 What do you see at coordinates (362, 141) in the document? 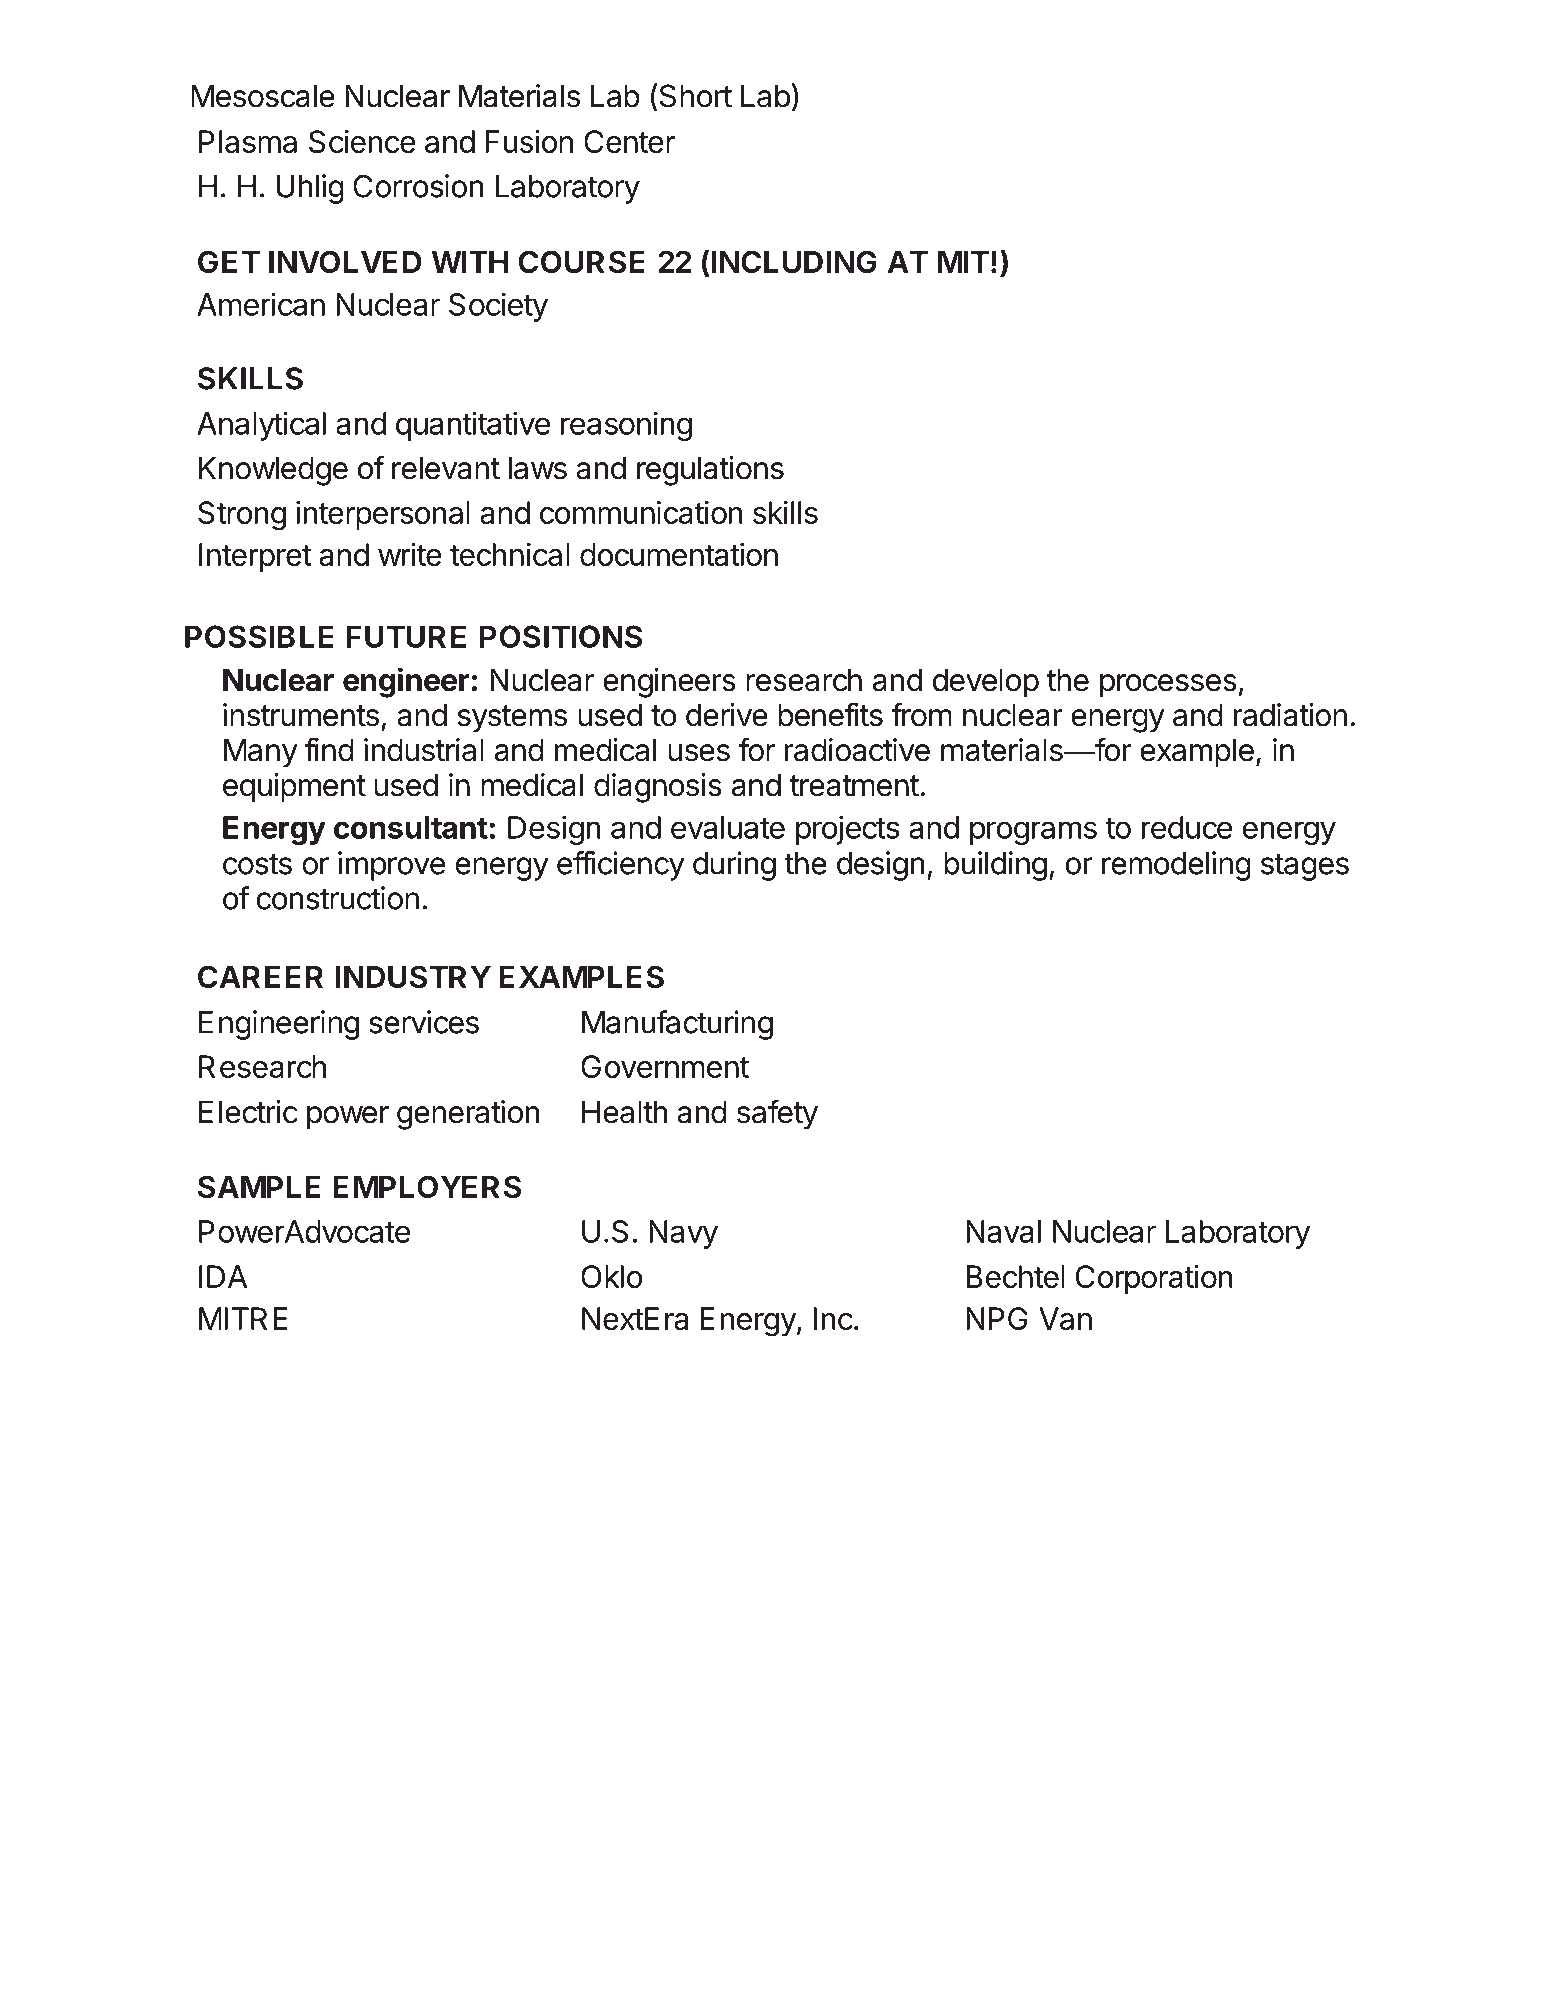
I see `Science` at bounding box center [362, 141].
